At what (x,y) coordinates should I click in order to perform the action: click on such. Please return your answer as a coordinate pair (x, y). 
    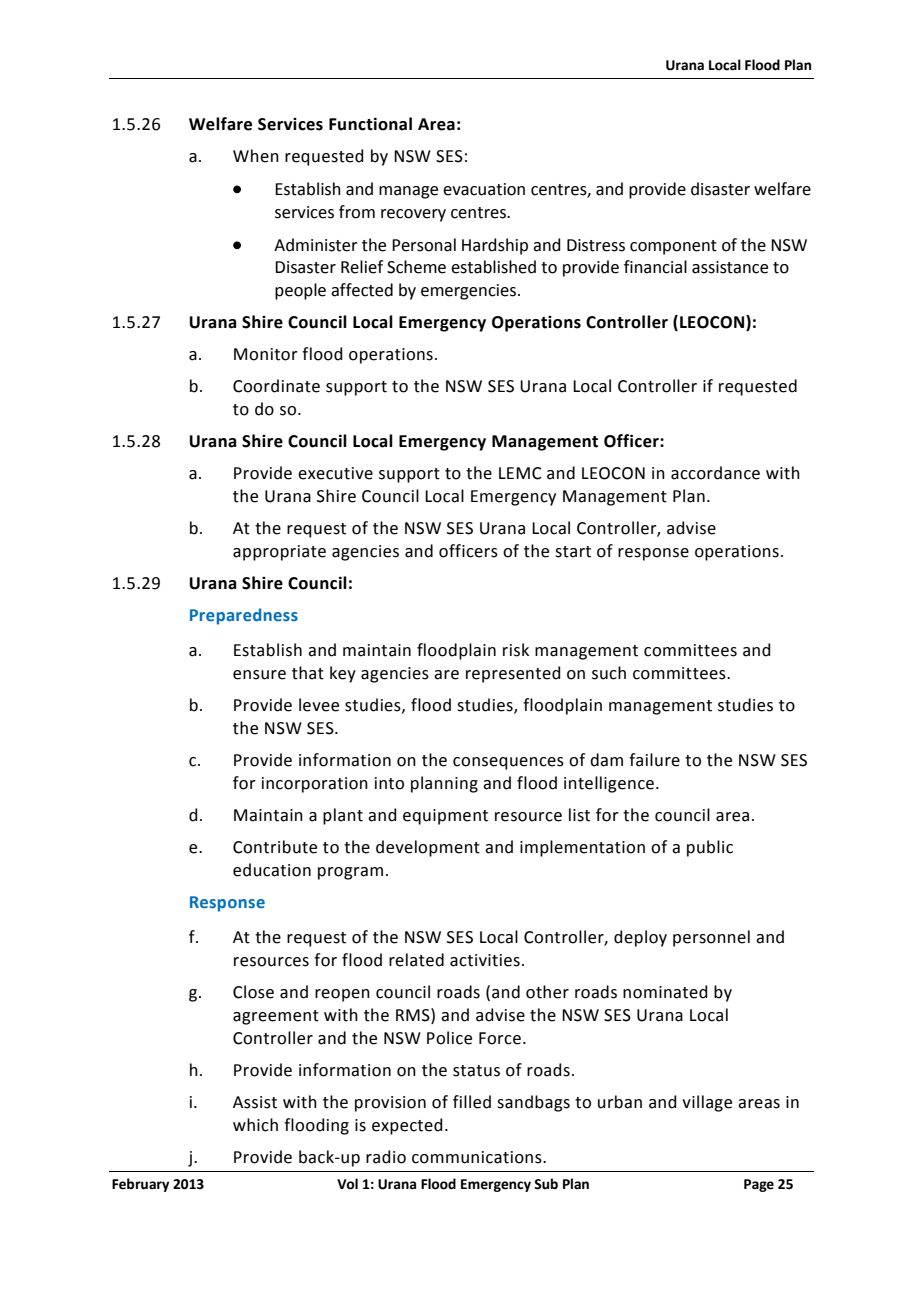
    Looking at the image, I should click on (609, 673).
